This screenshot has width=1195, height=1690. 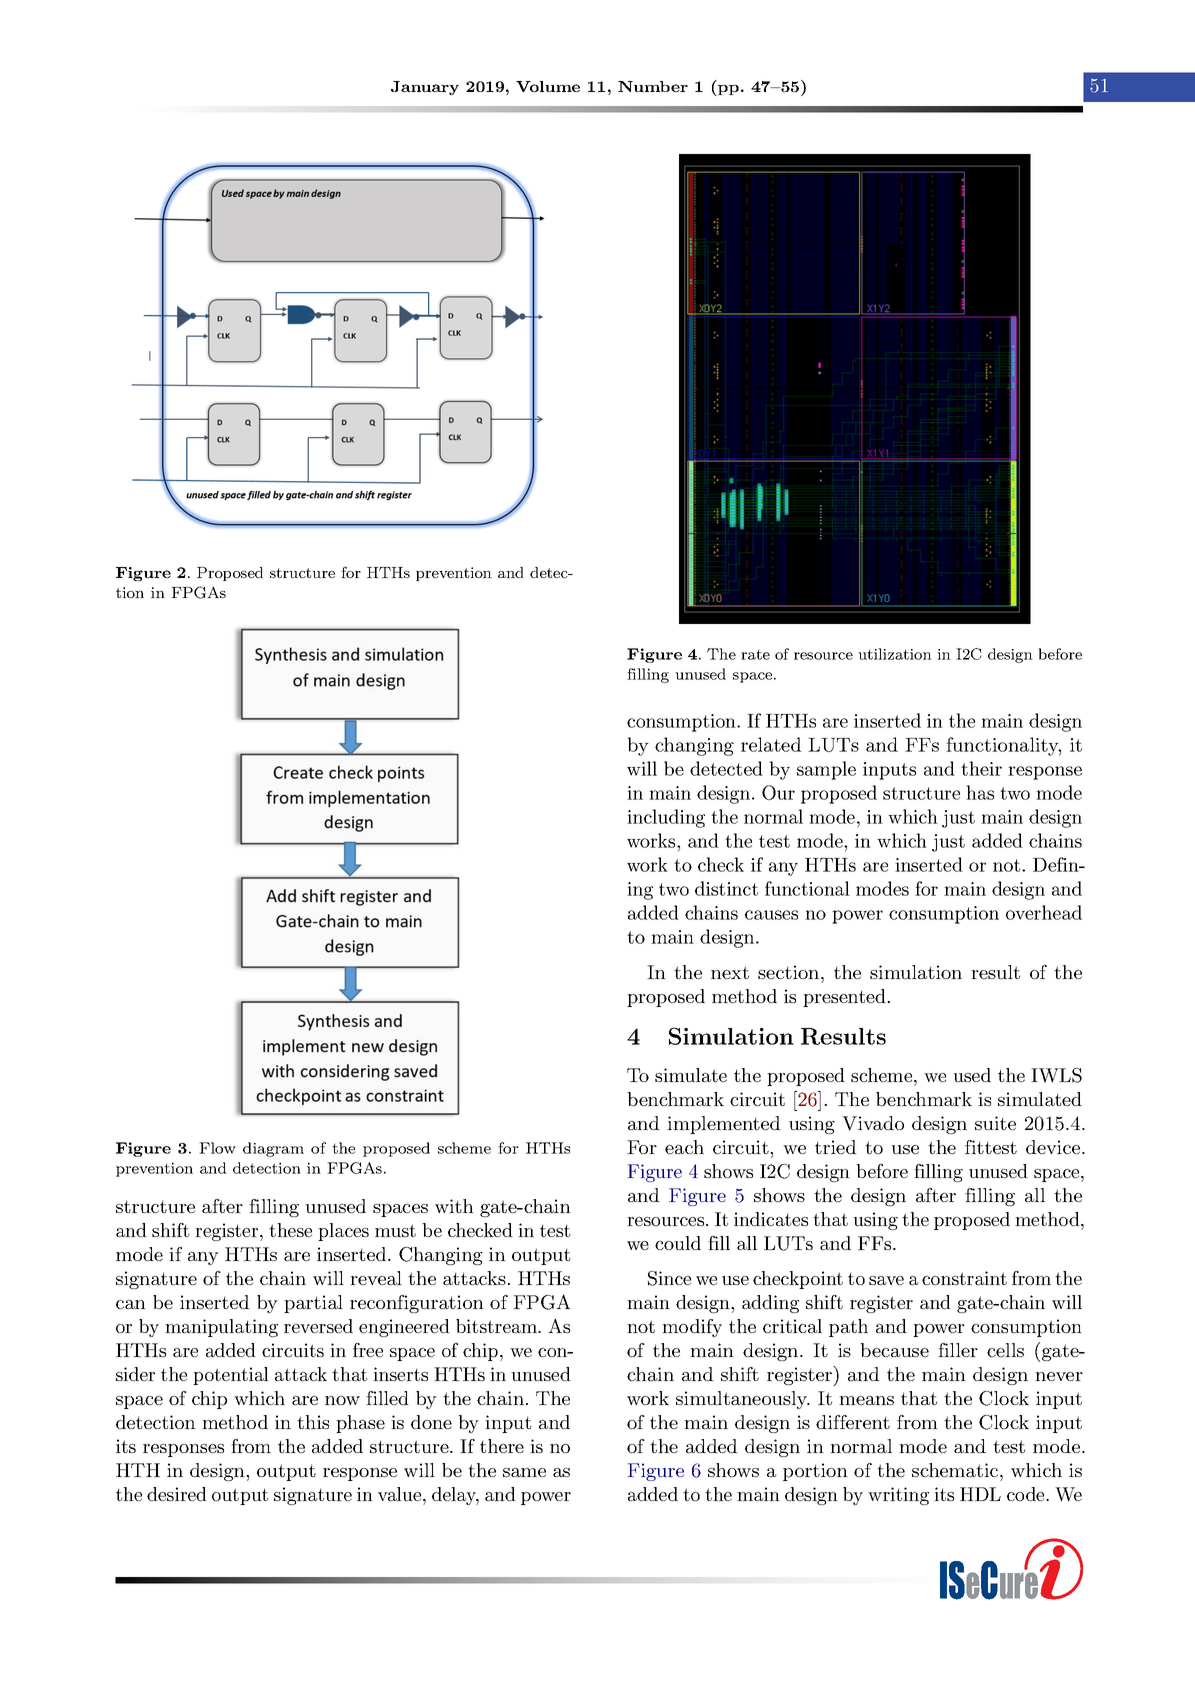 What do you see at coordinates (666, 818) in the screenshot?
I see `including` at bounding box center [666, 818].
